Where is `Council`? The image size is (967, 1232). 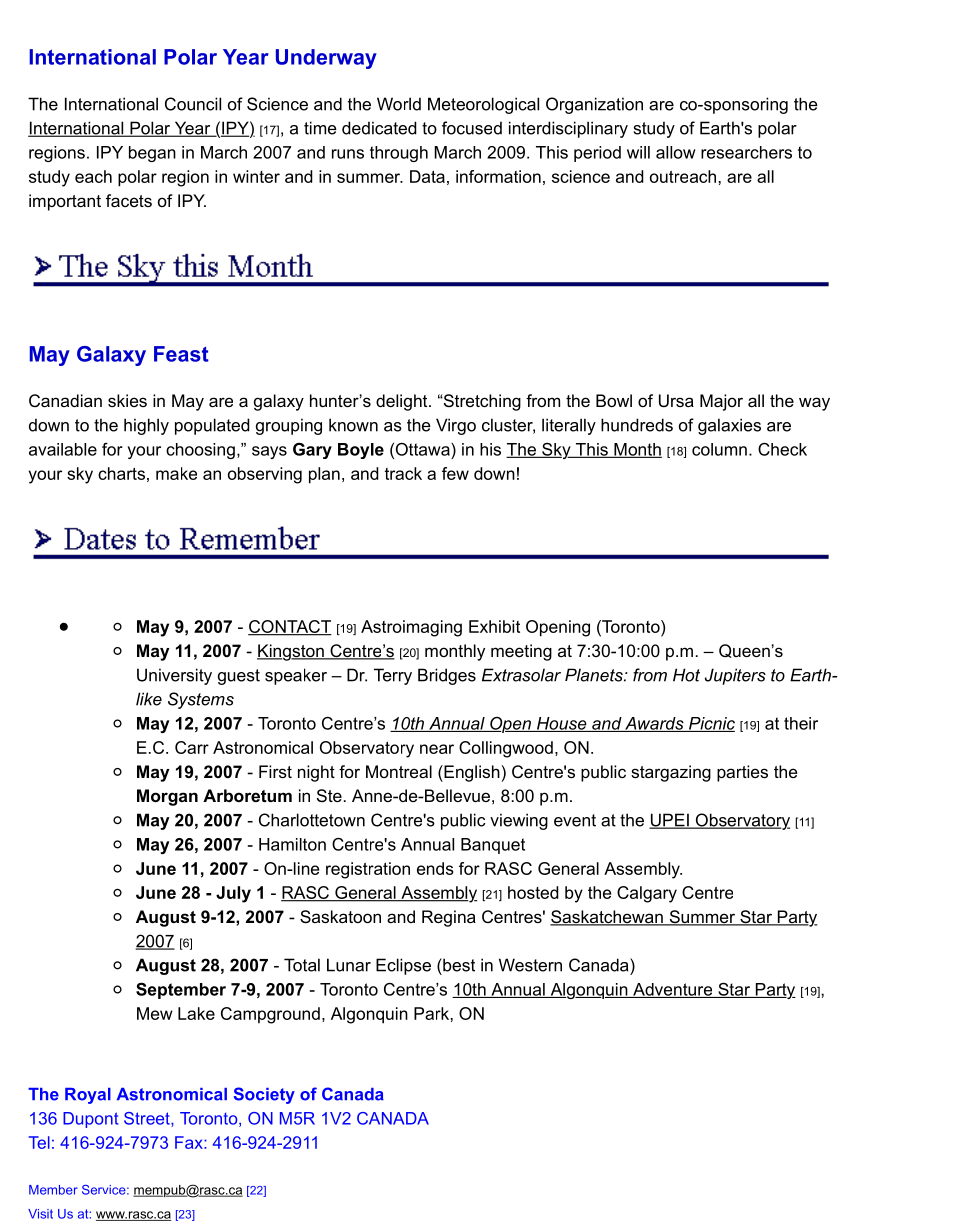
Council is located at coordinates (193, 104).
